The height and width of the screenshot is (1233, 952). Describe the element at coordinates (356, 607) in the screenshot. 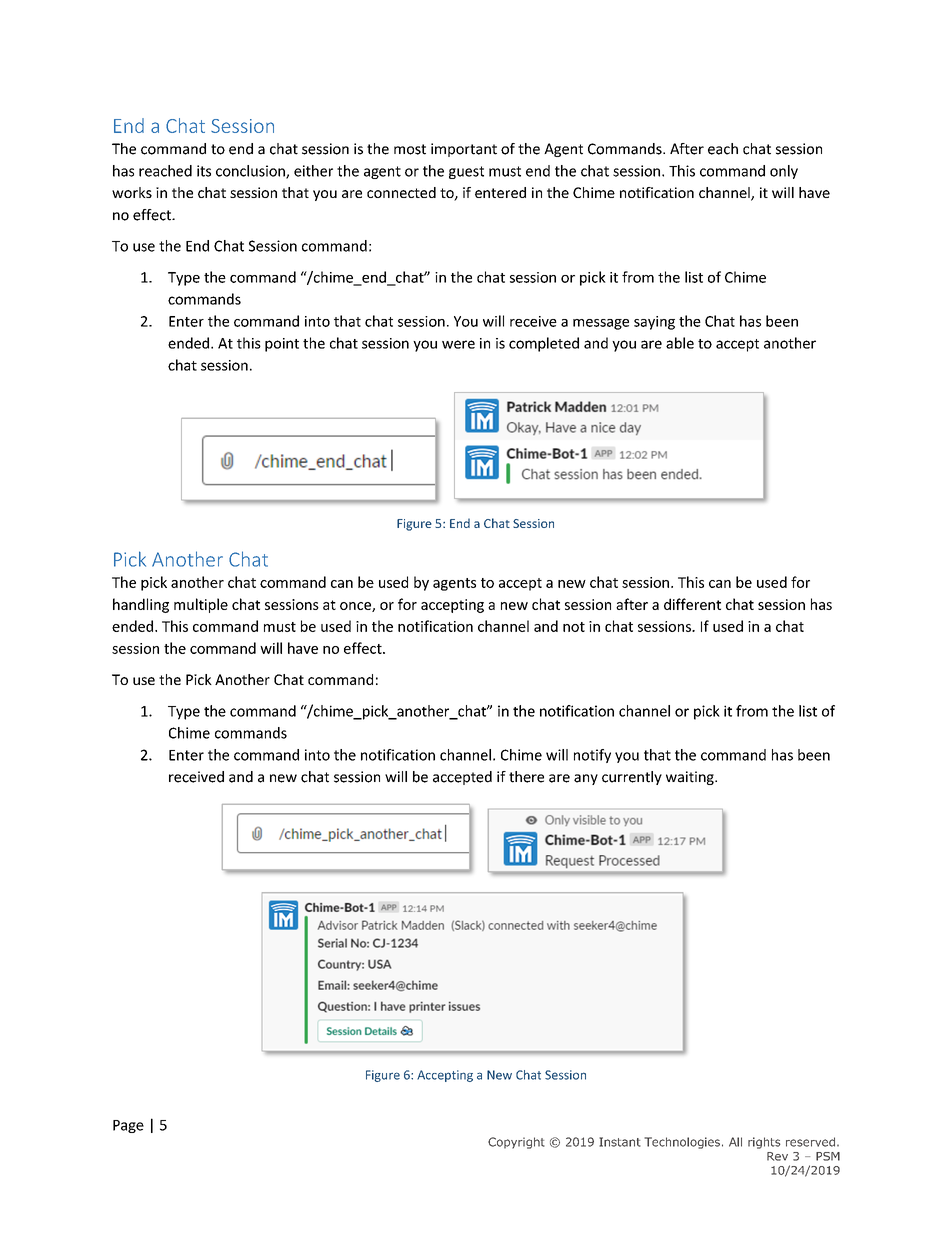

I see `once` at that location.
